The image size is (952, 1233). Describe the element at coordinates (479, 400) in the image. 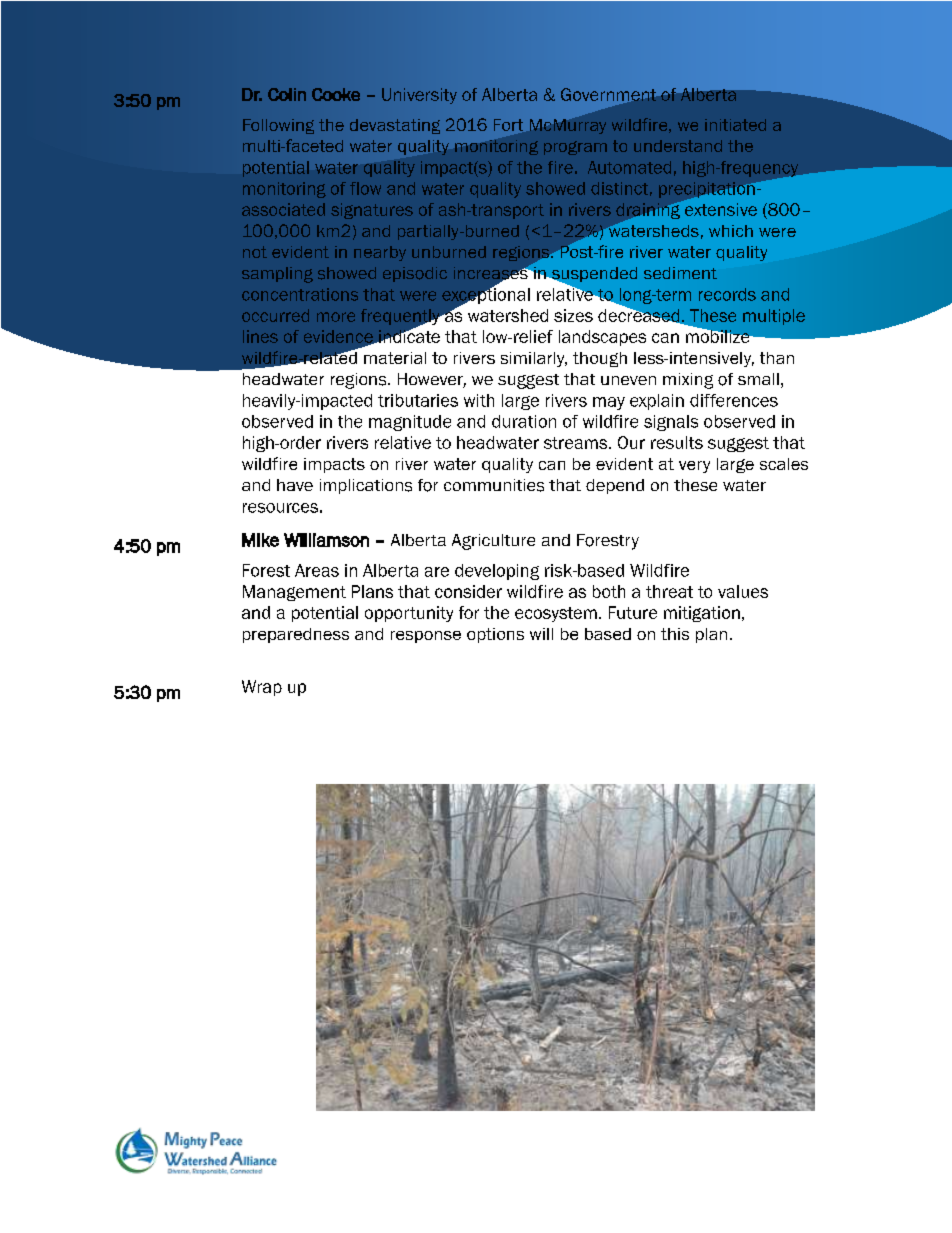

I see `with` at that location.
